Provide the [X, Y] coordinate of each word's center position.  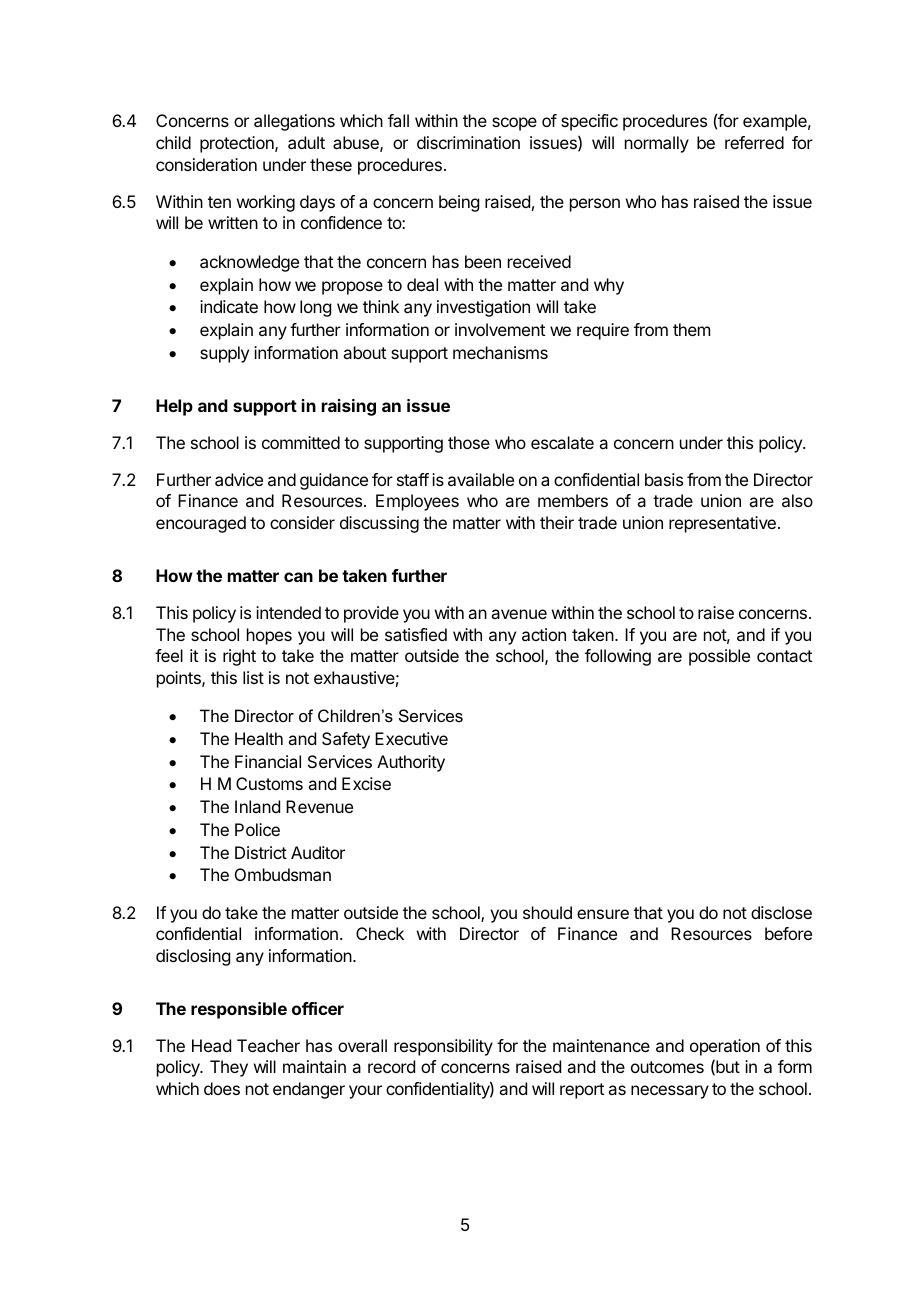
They [229, 1068]
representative [722, 524]
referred [754, 142]
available [481, 479]
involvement [500, 329]
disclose [781, 912]
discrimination [468, 142]
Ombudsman [283, 874]
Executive [411, 738]
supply [224, 354]
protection [238, 144]
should [547, 912]
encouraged [201, 524]
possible [719, 657]
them [691, 329]
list [253, 677]
